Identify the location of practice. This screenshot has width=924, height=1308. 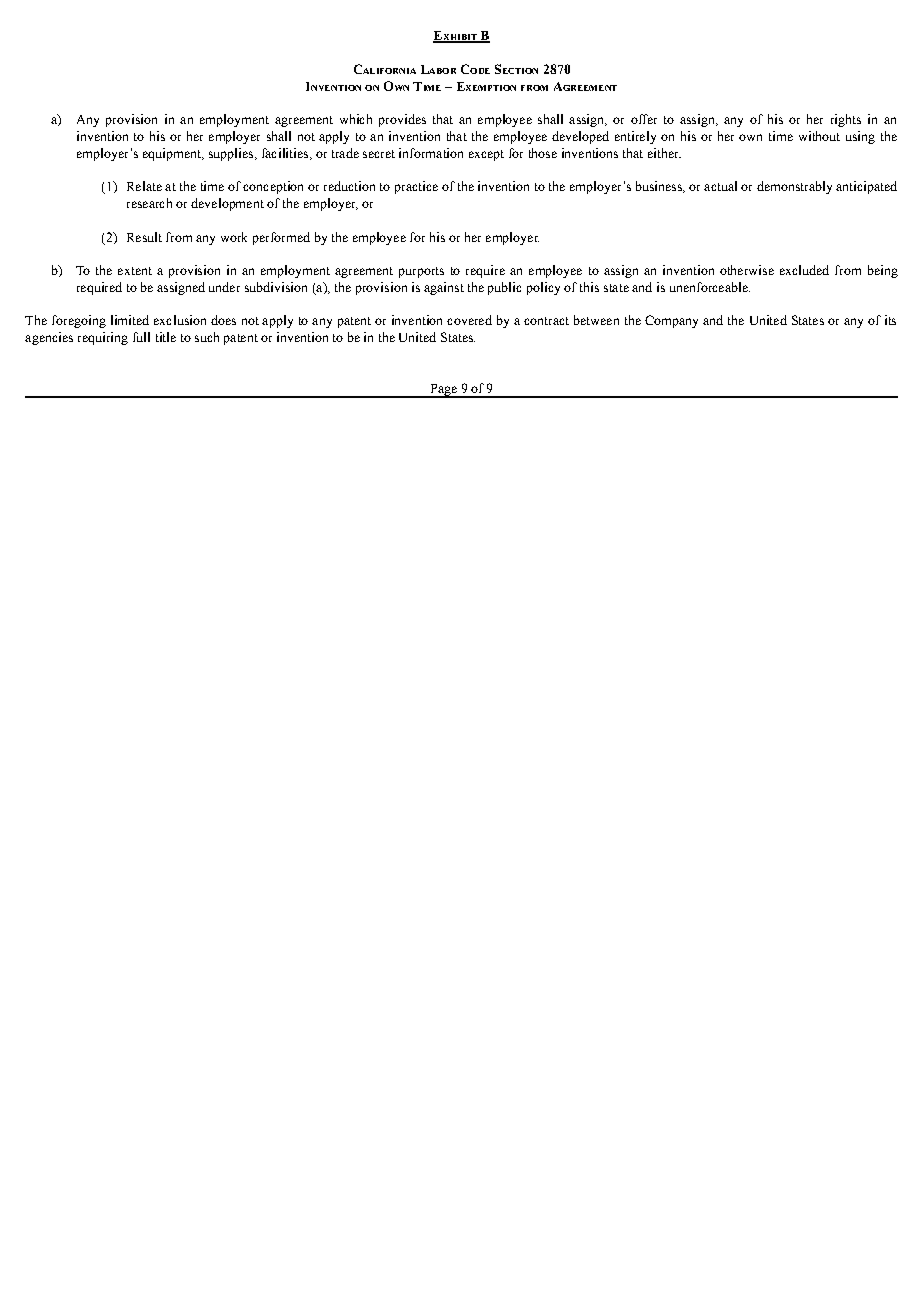
(416, 187).
